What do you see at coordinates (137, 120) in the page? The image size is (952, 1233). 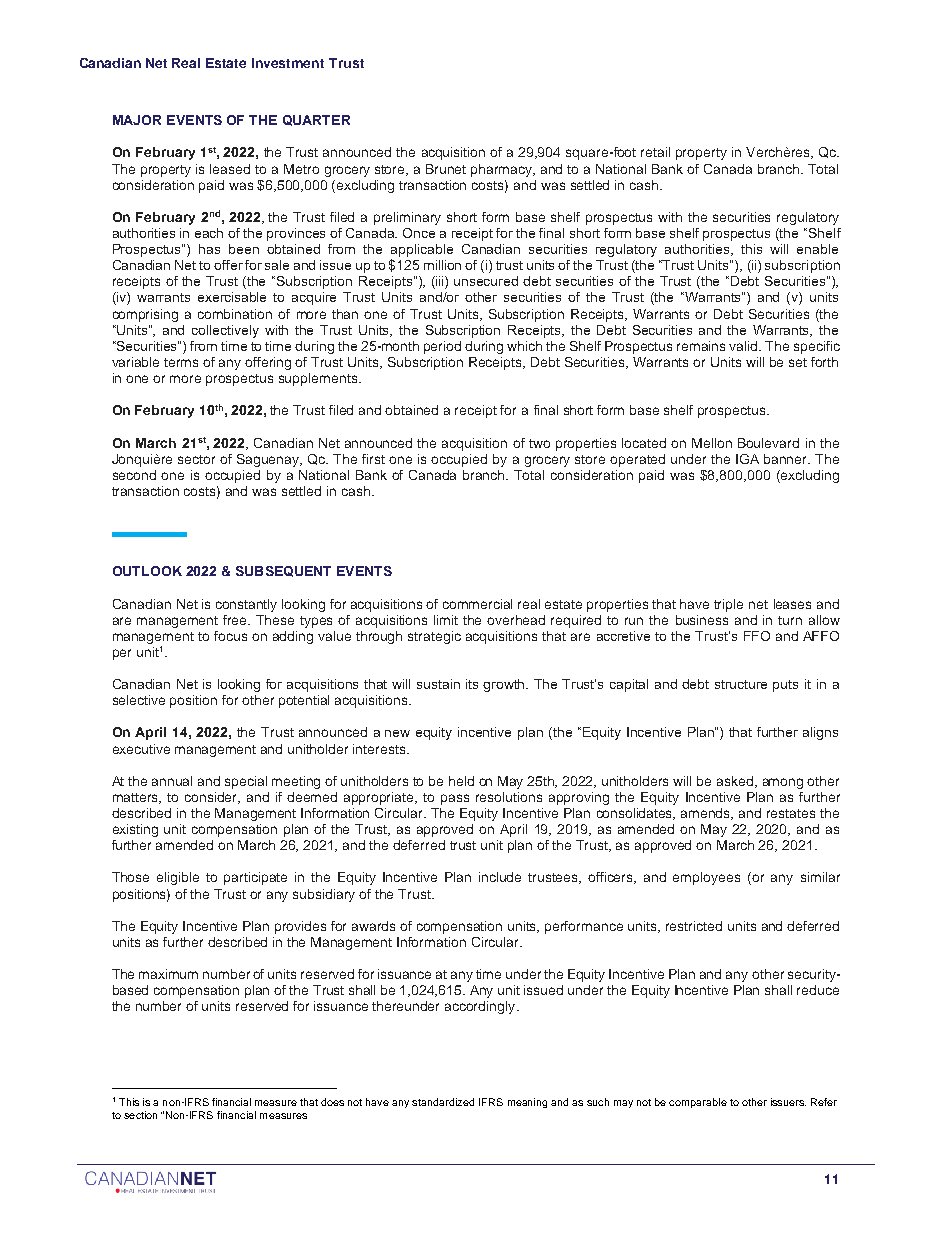 I see `MAJOR` at bounding box center [137, 120].
